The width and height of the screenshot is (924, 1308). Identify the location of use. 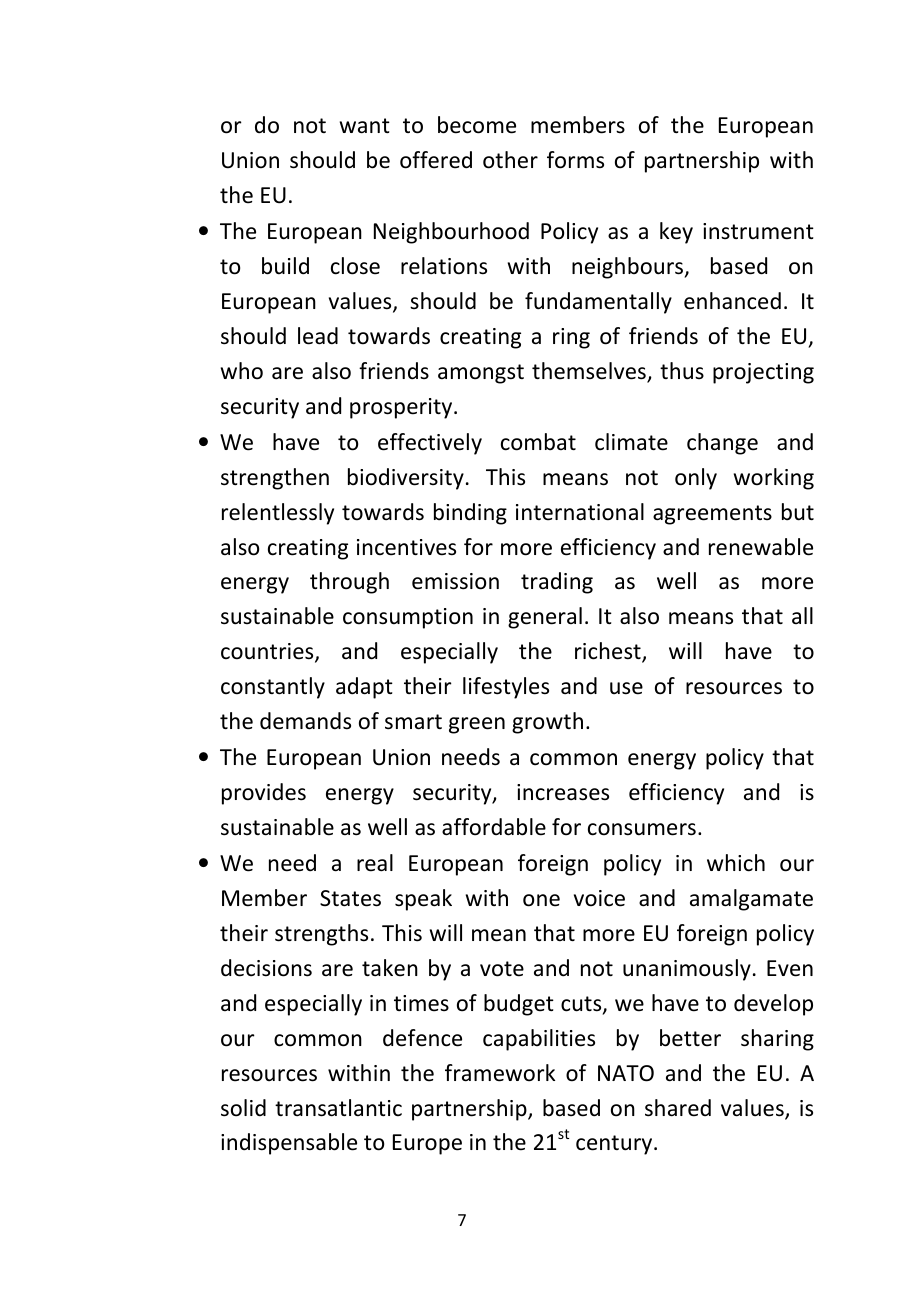
(626, 688).
